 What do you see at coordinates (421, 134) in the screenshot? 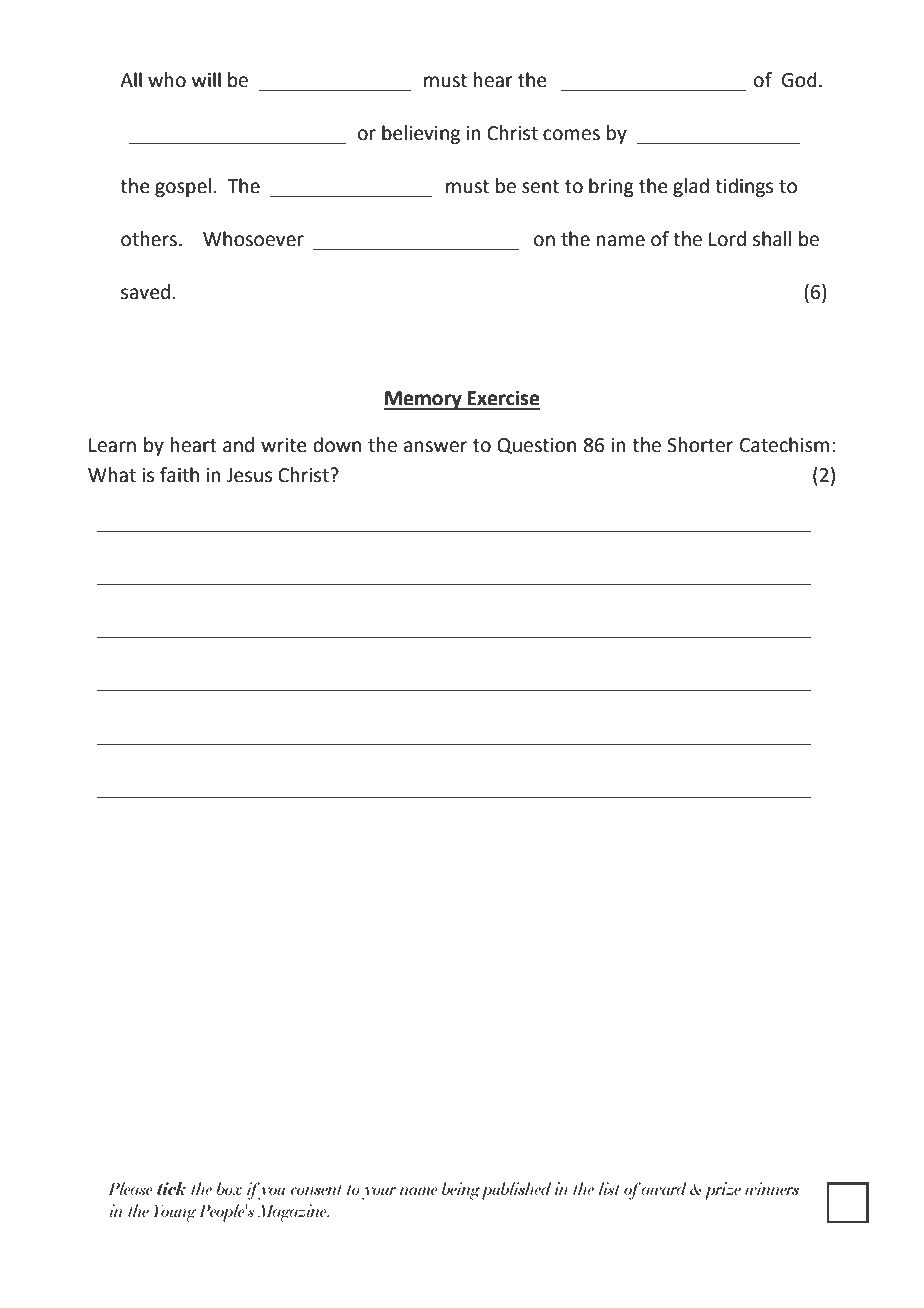
I see `believing` at bounding box center [421, 134].
